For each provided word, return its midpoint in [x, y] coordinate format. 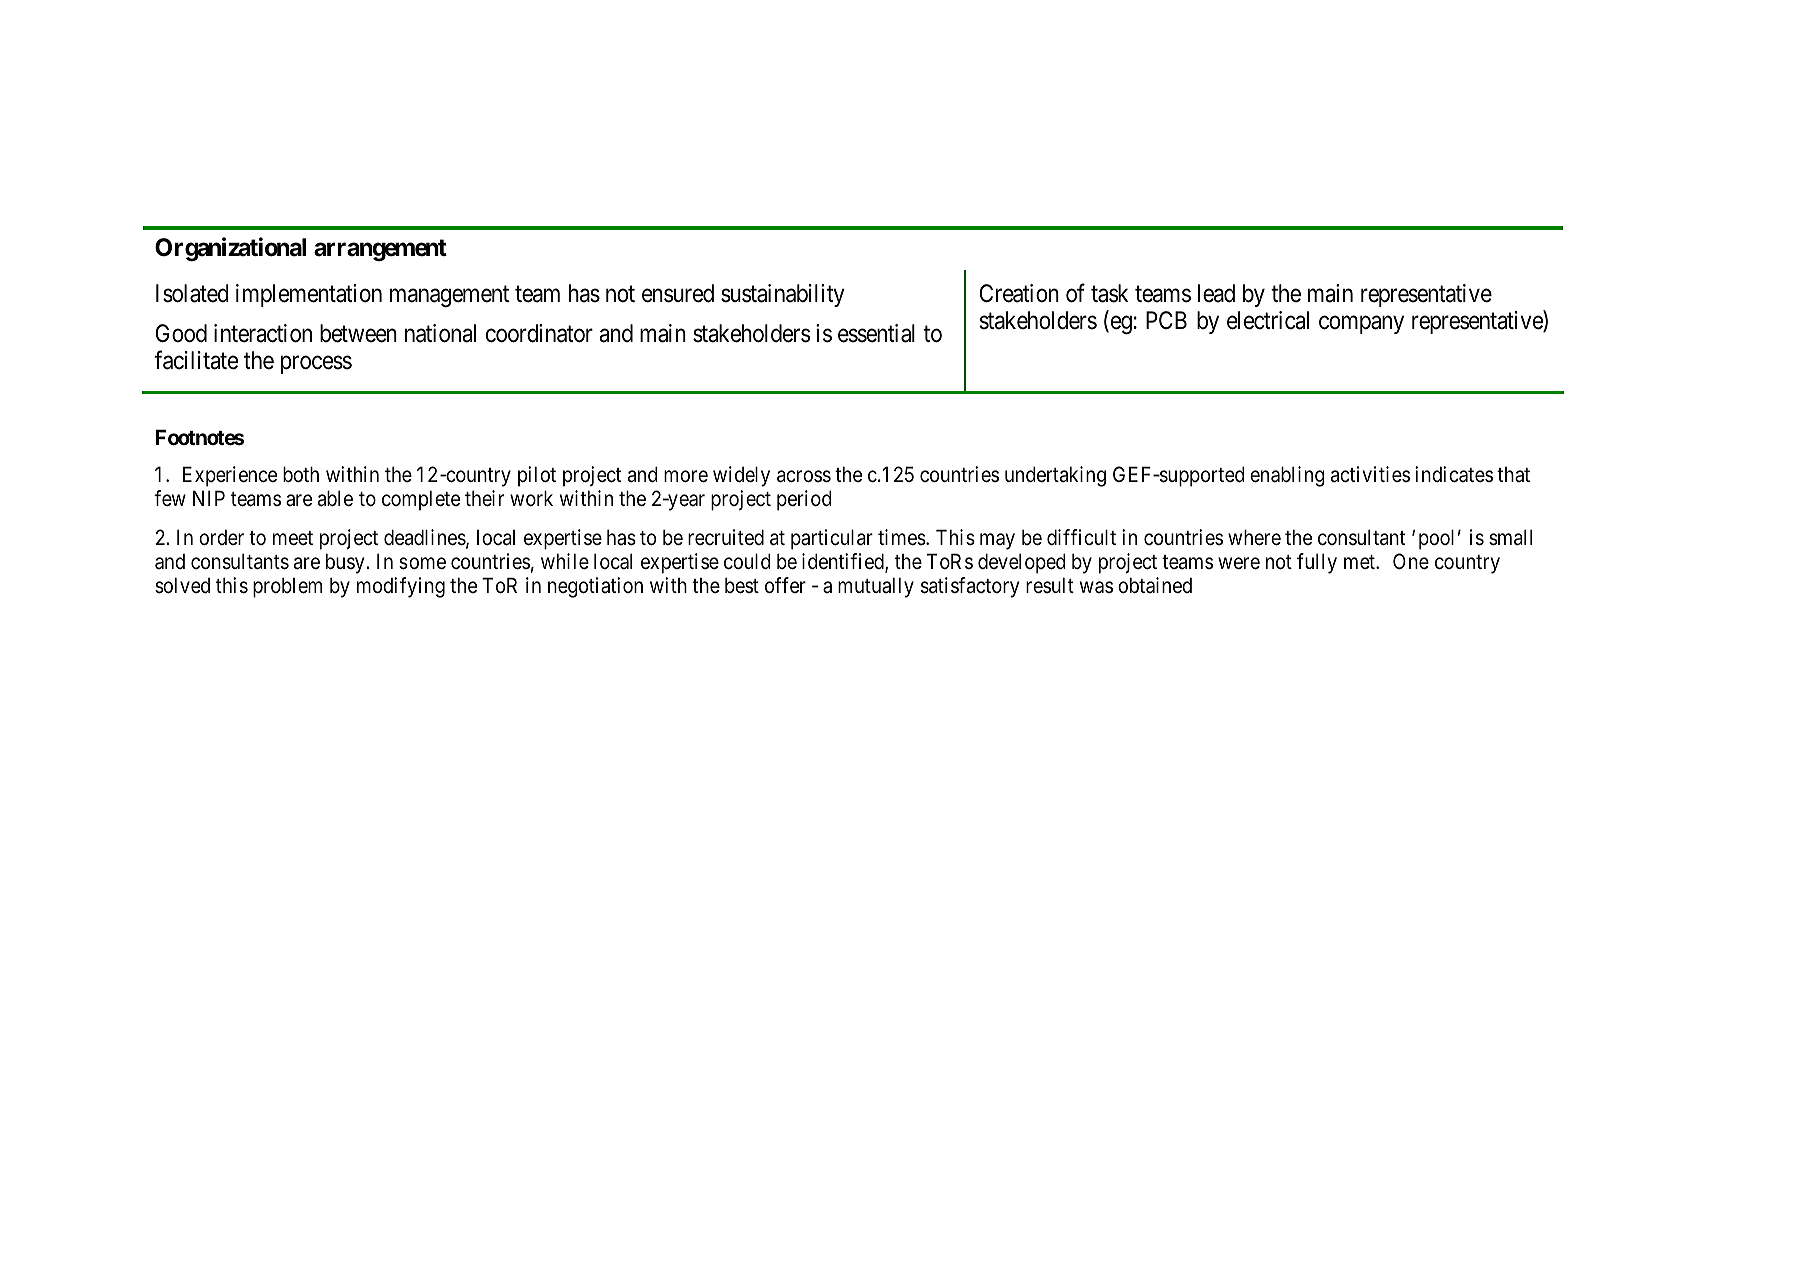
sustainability [783, 295]
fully [1317, 563]
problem [287, 587]
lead [1216, 293]
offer [785, 585]
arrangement [380, 250]
